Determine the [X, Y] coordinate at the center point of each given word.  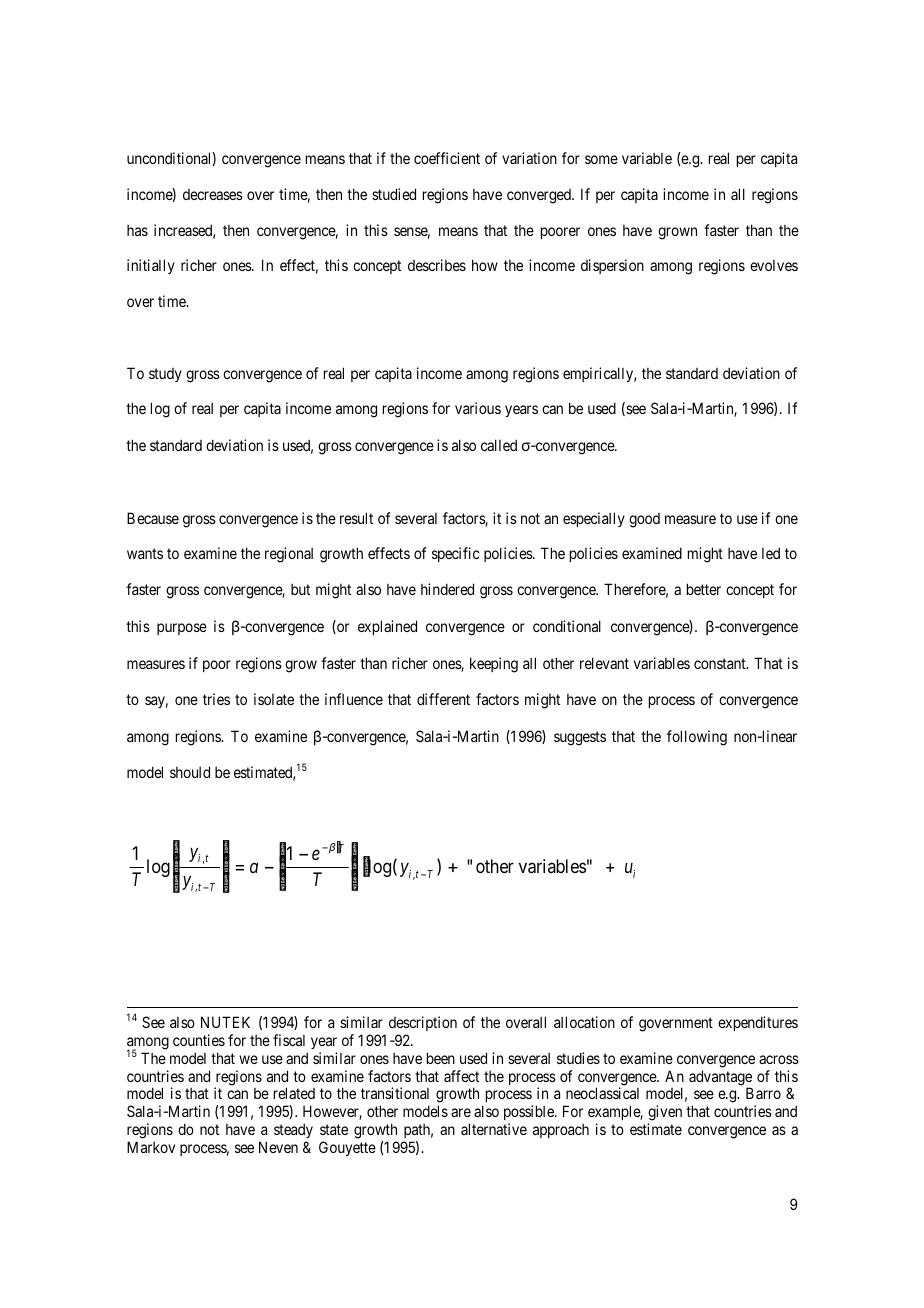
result [356, 518]
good [644, 520]
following [697, 738]
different [443, 699]
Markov [151, 1147]
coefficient [447, 158]
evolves [774, 265]
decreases [213, 194]
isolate [274, 699]
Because [153, 518]
